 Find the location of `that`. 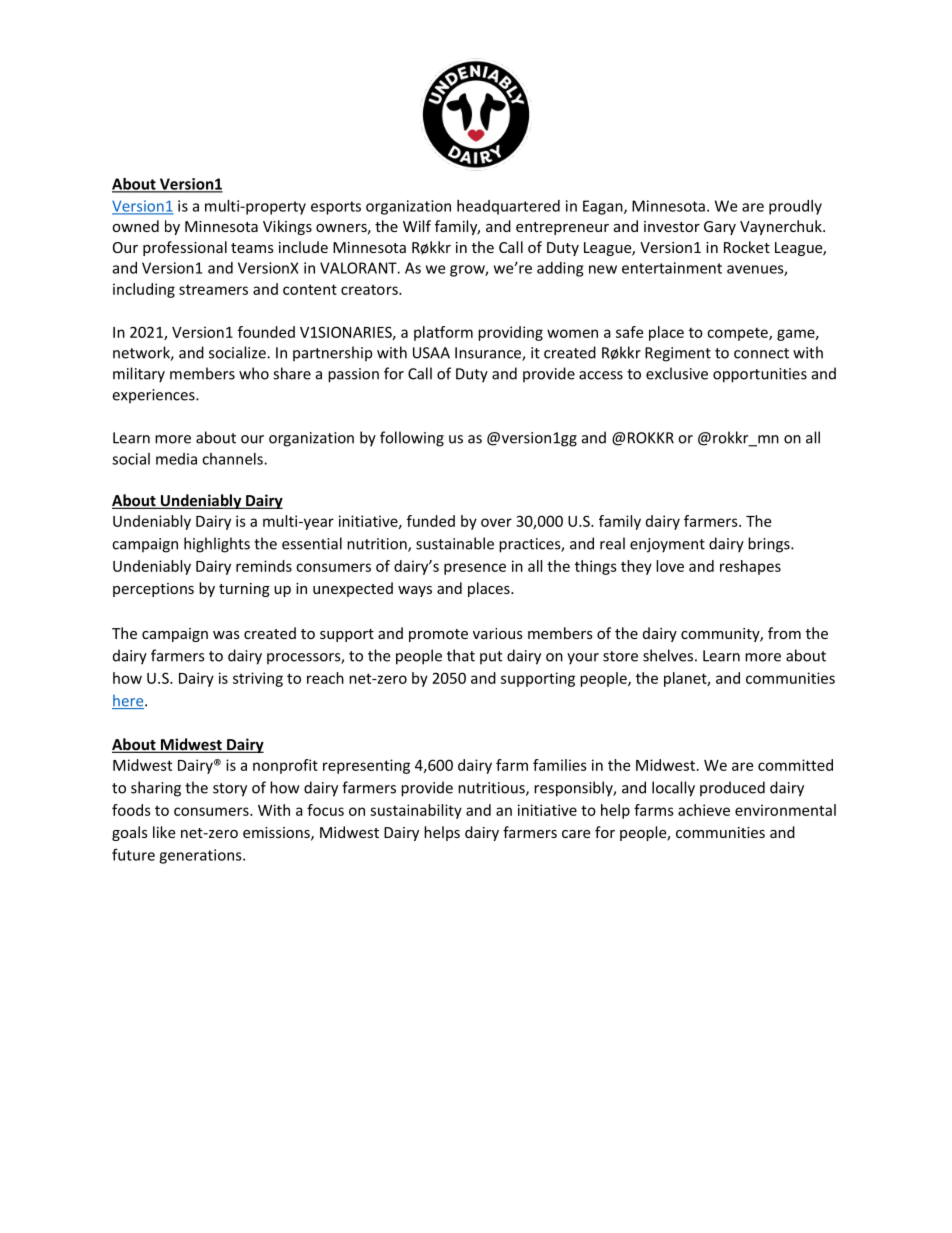

that is located at coordinates (461, 655).
